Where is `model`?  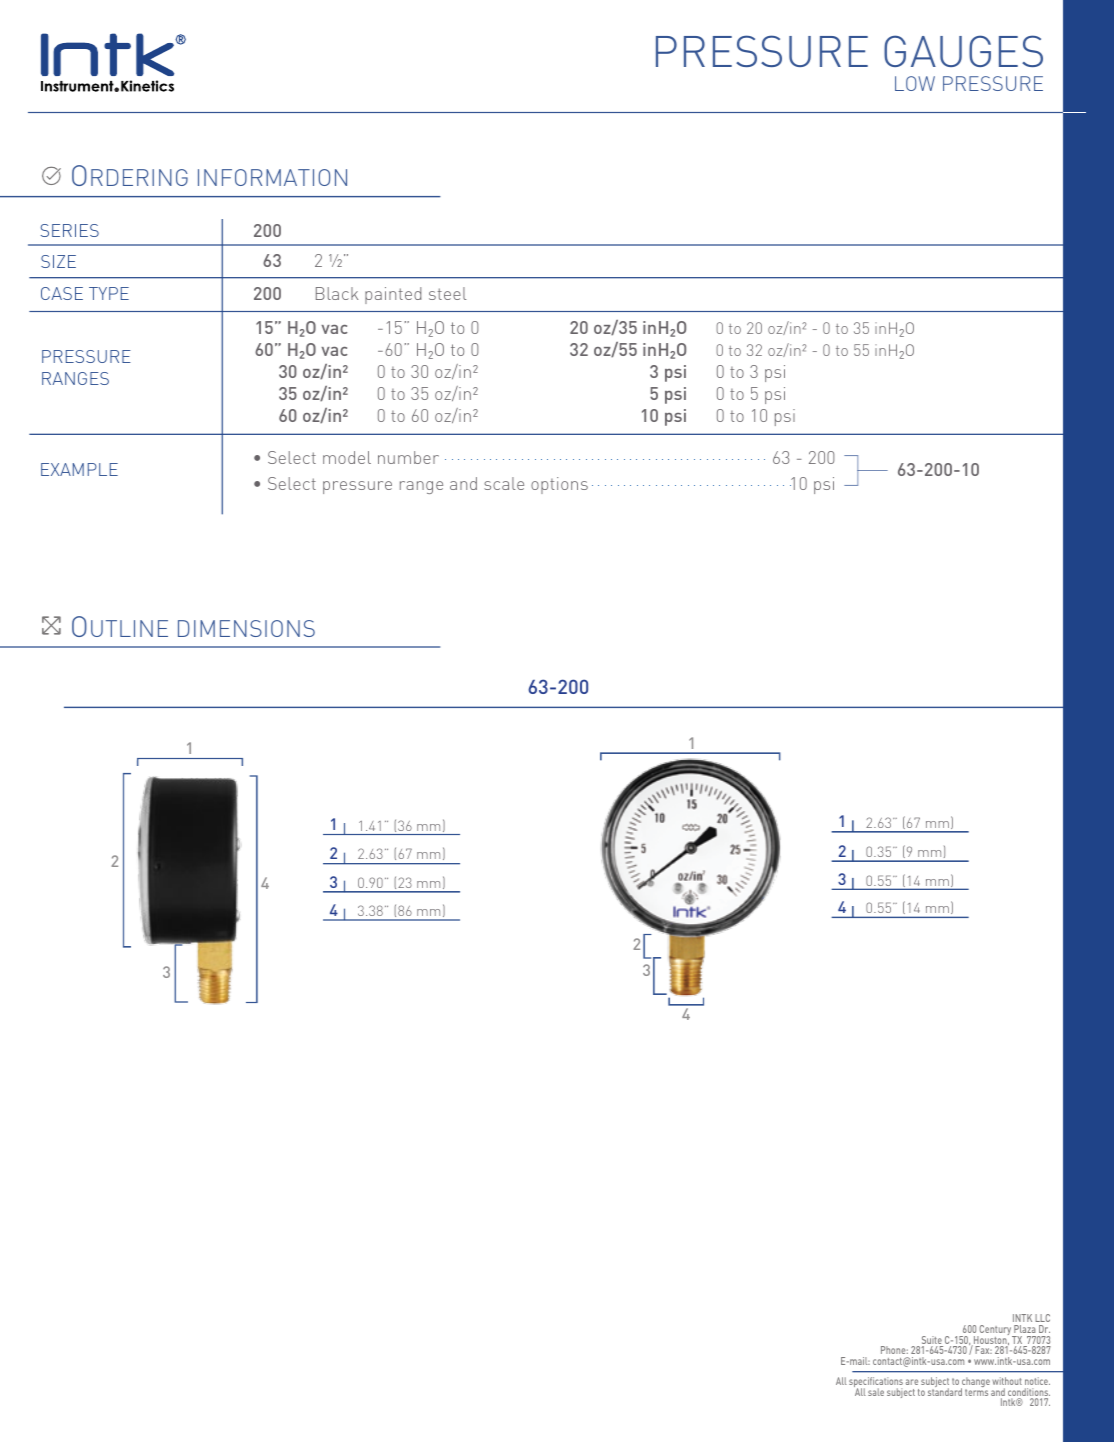 model is located at coordinates (347, 457).
